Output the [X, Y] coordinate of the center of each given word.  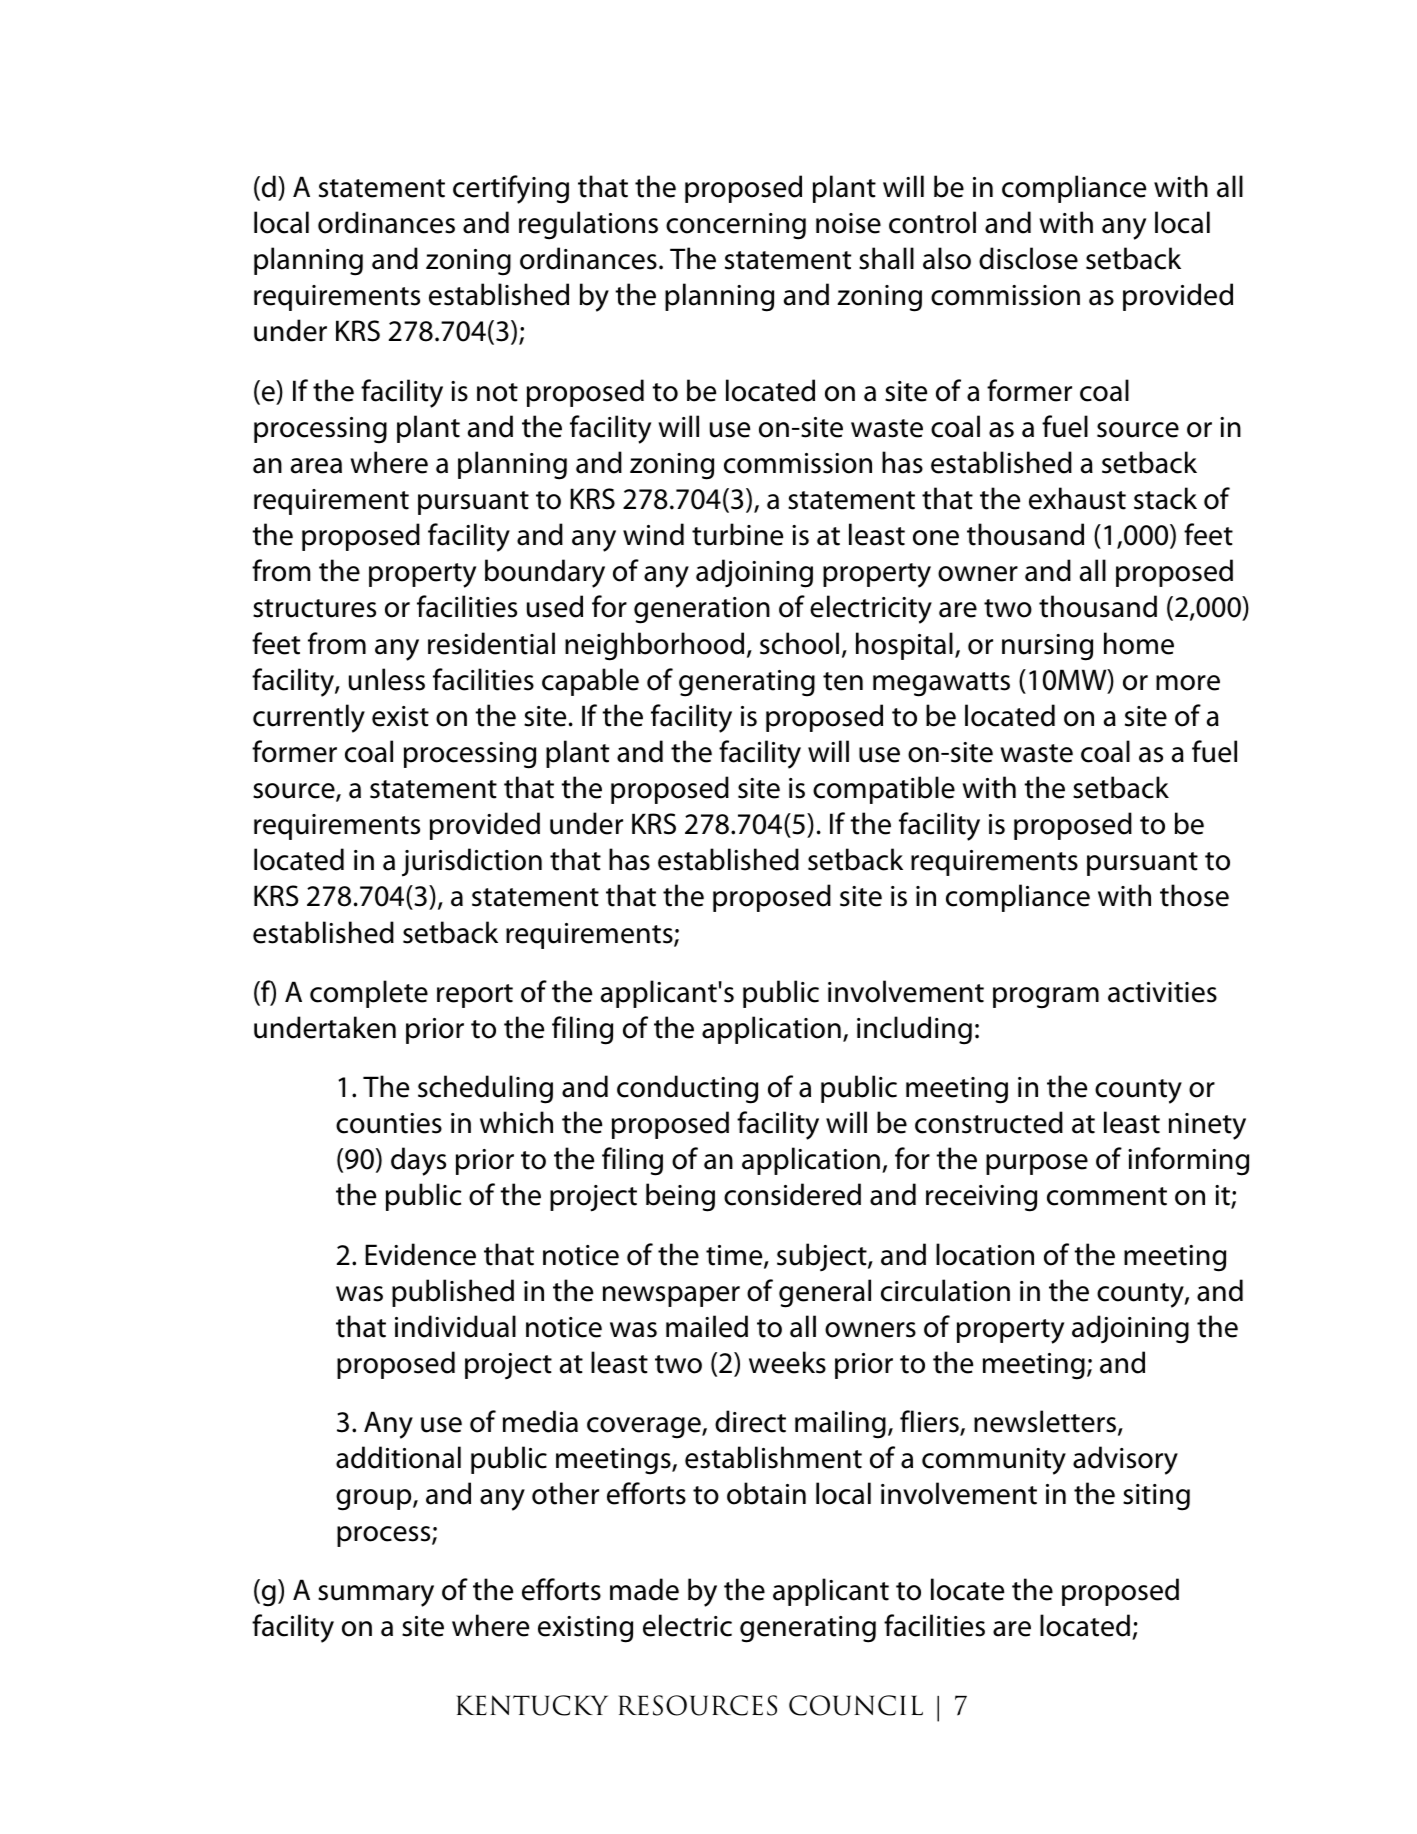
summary [376, 1596]
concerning [736, 226]
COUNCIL [856, 1705]
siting [1156, 1497]
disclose [1028, 258]
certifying [511, 189]
